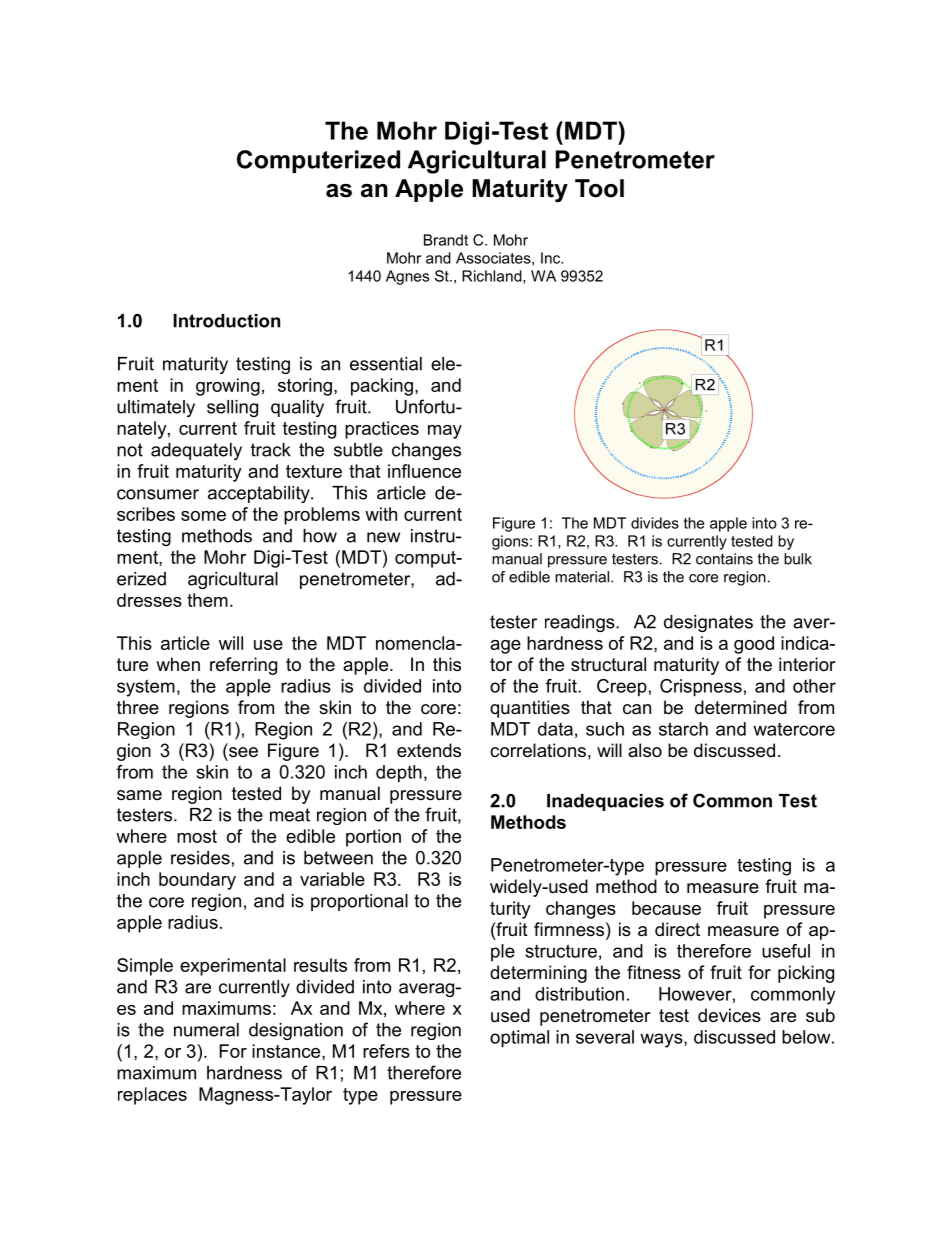  What do you see at coordinates (599, 188) in the screenshot?
I see `Tool` at bounding box center [599, 188].
